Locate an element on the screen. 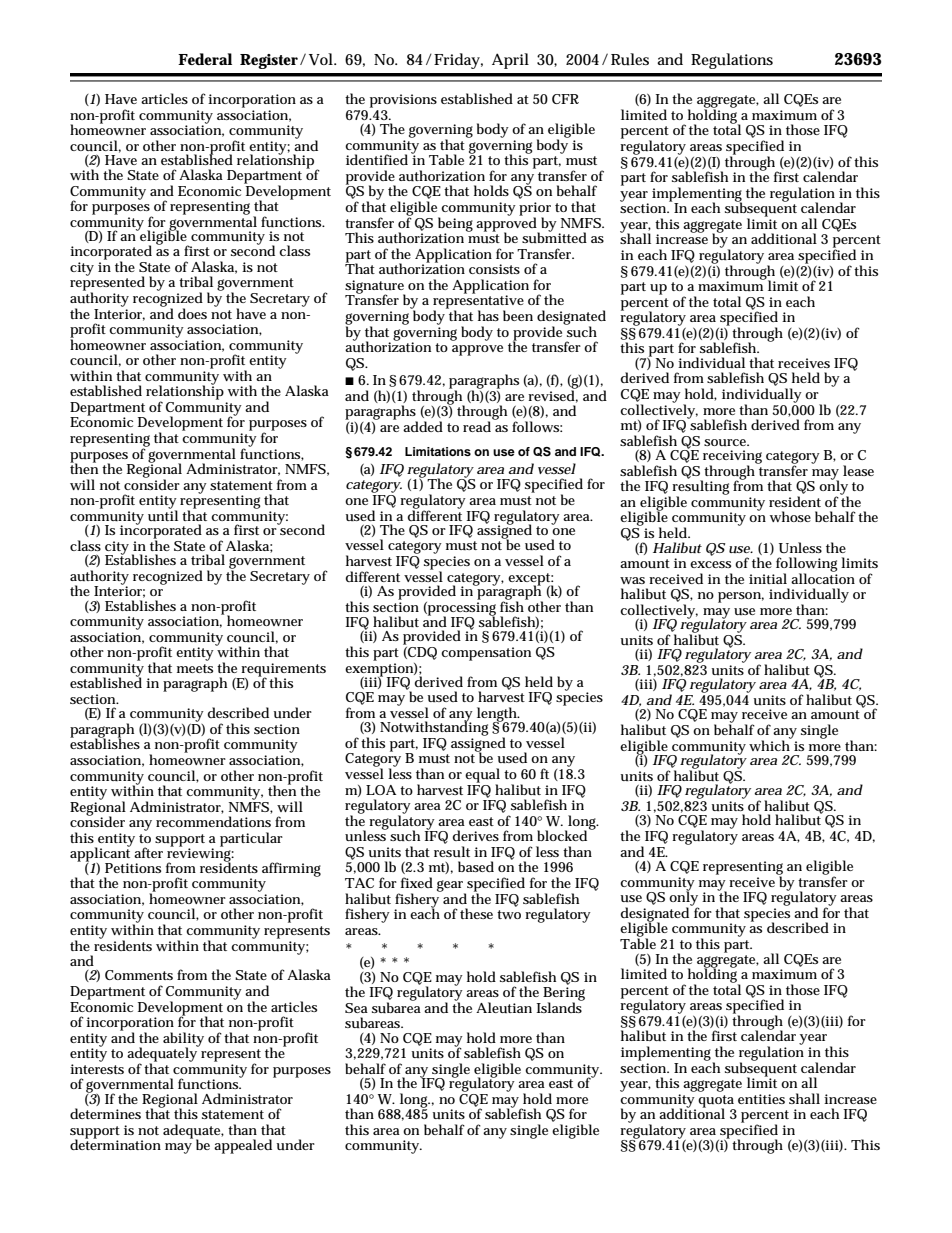  which is located at coordinates (770, 744).
